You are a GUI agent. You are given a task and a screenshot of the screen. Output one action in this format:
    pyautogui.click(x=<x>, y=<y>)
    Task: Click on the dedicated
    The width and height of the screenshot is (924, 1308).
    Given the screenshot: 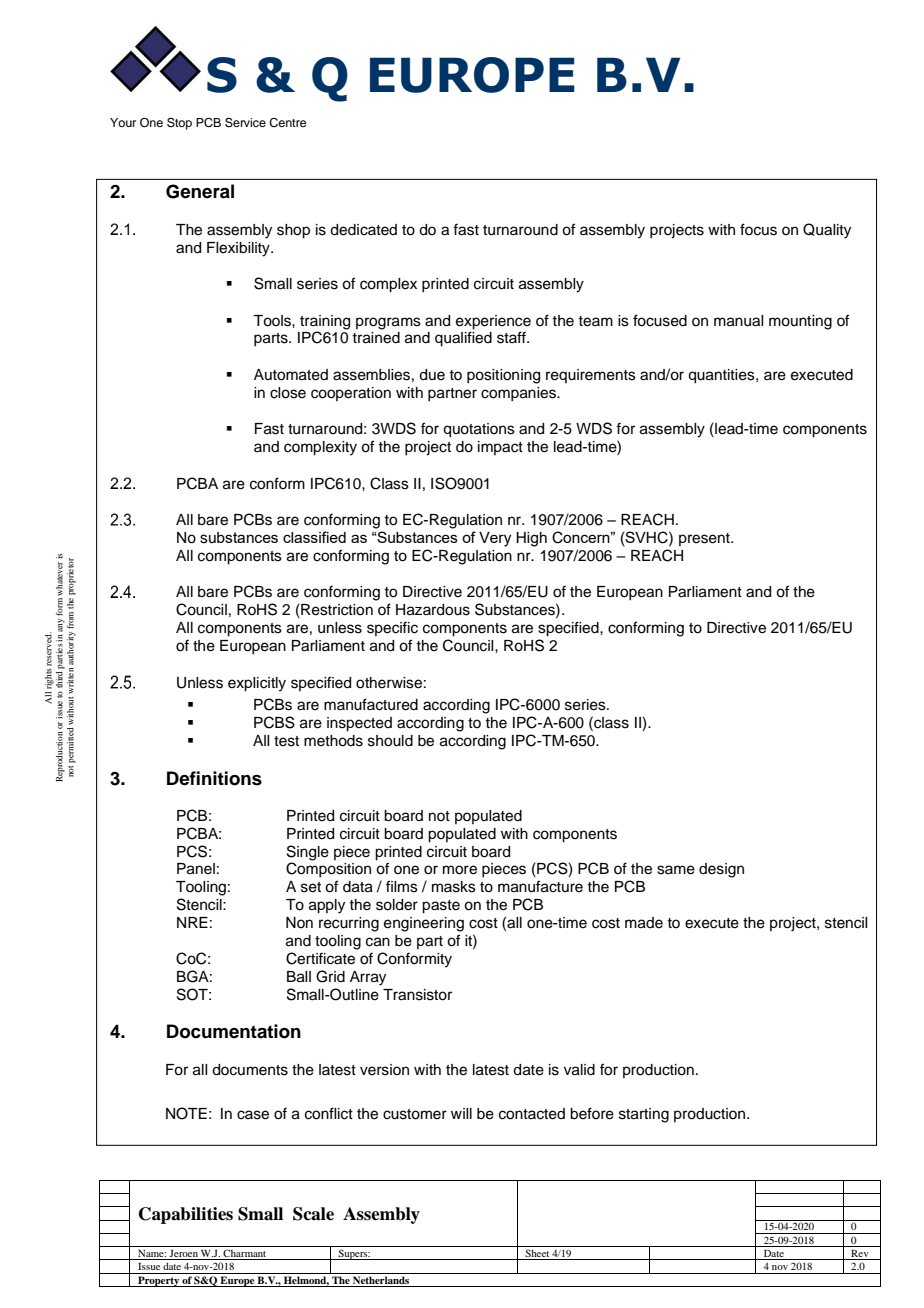 What is the action you would take?
    pyautogui.click(x=363, y=230)
